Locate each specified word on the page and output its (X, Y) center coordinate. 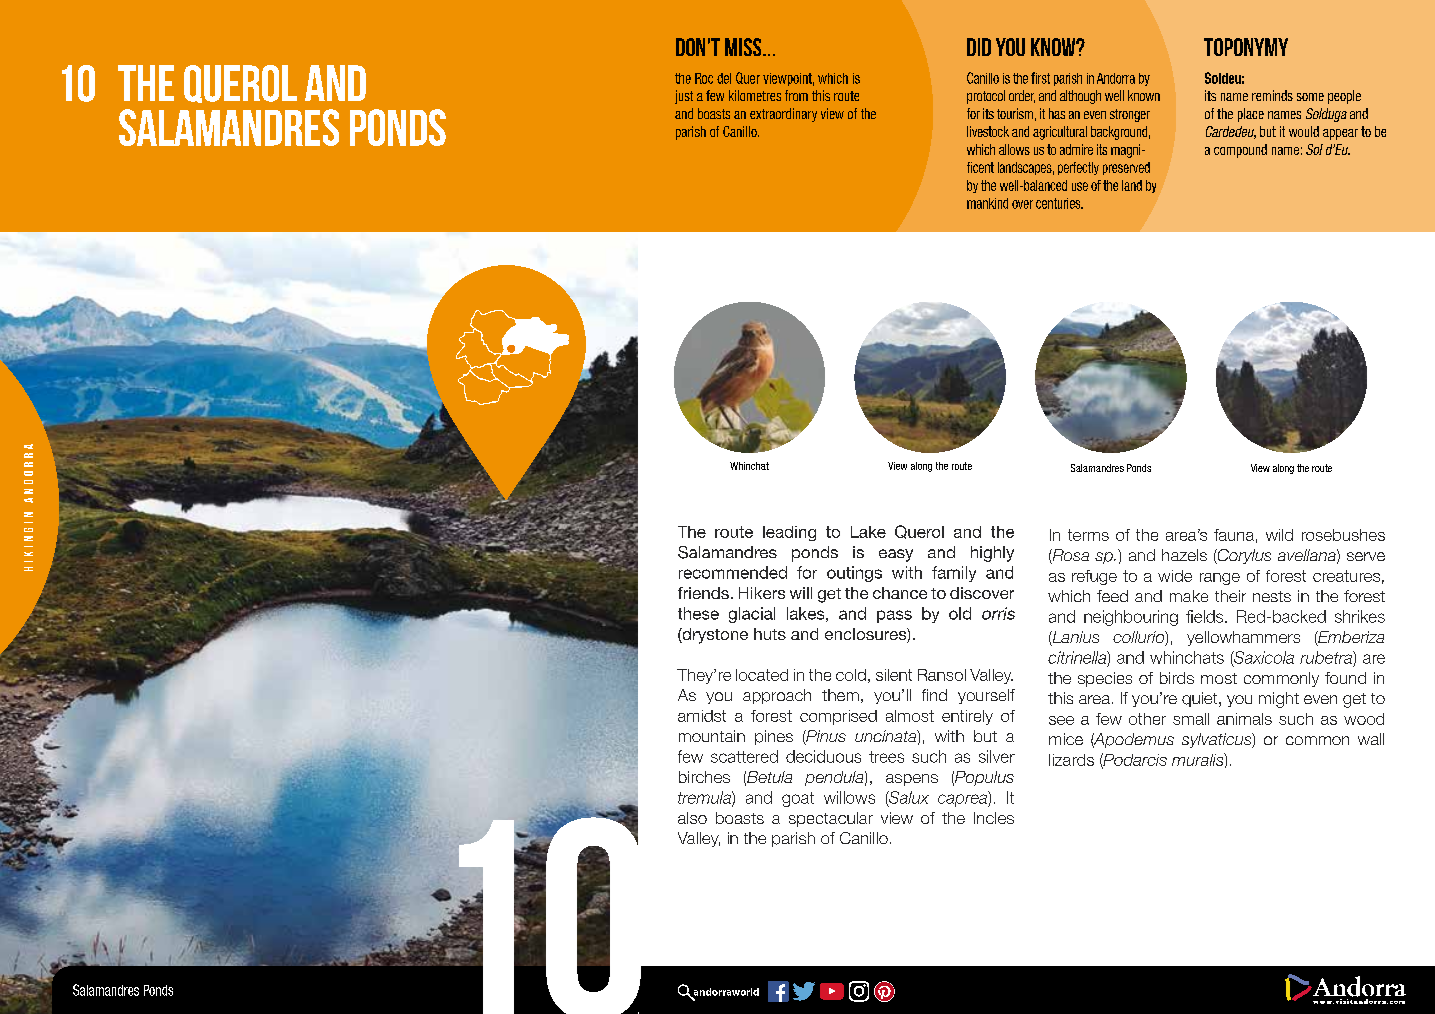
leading (789, 533)
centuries (1059, 203)
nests (1272, 596)
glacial (752, 615)
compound (1240, 151)
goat (798, 799)
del (724, 78)
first (1040, 78)
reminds (1272, 95)
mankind (987, 203)
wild (1279, 535)
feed (1112, 596)
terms (1088, 535)
